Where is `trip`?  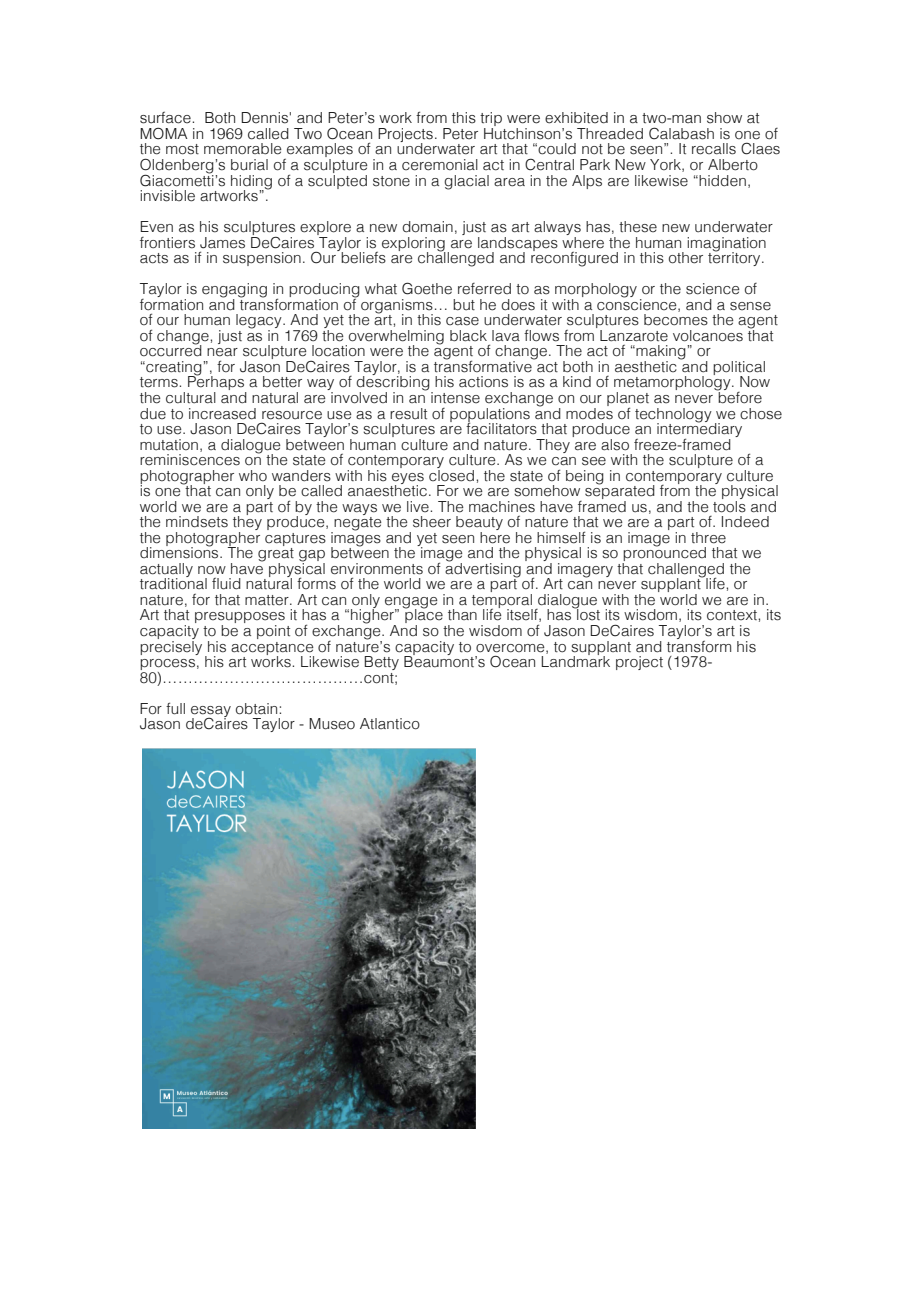
trip is located at coordinates (491, 120).
